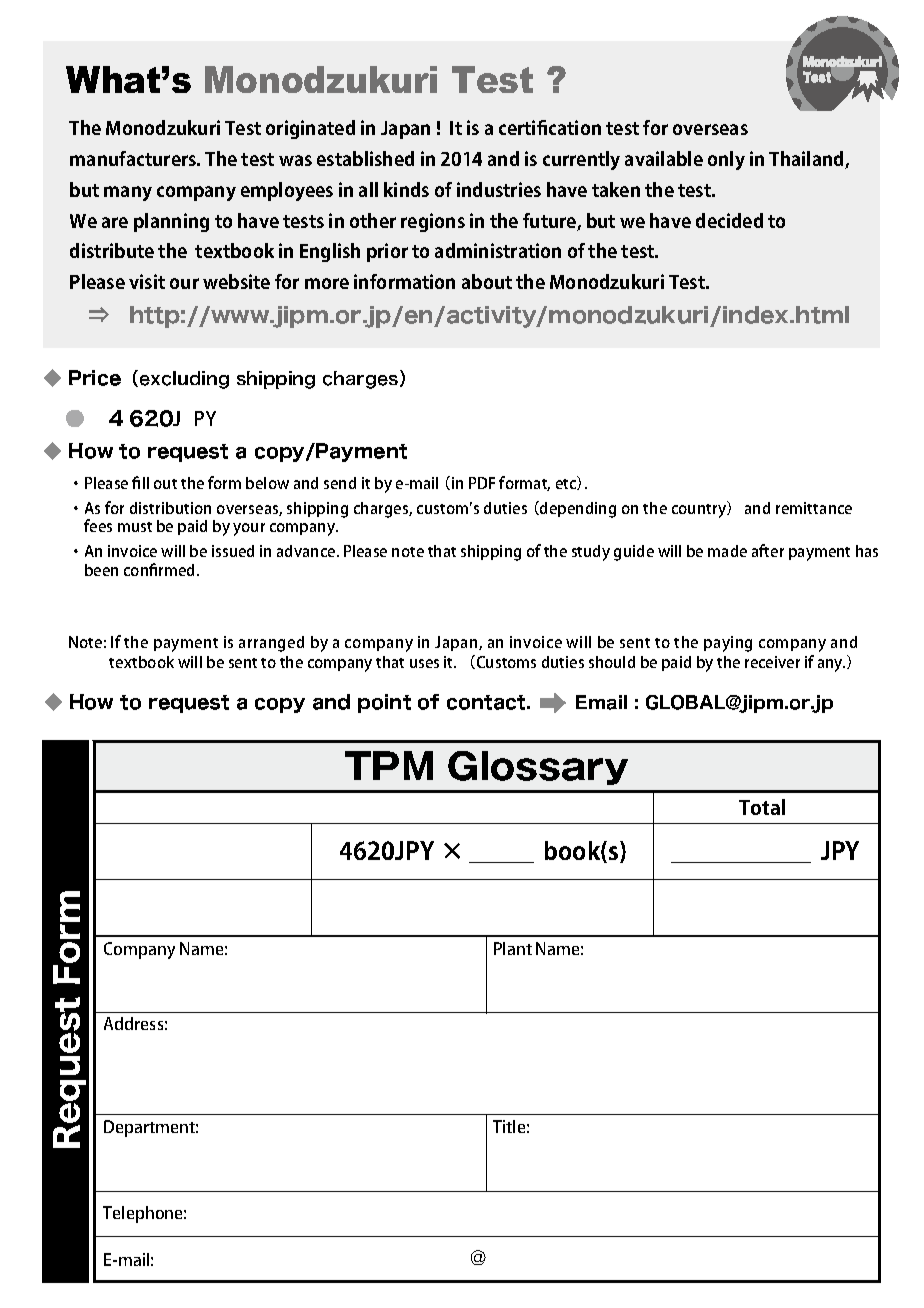 The width and height of the image is (924, 1308). What do you see at coordinates (513, 948) in the image?
I see `Plant` at bounding box center [513, 948].
